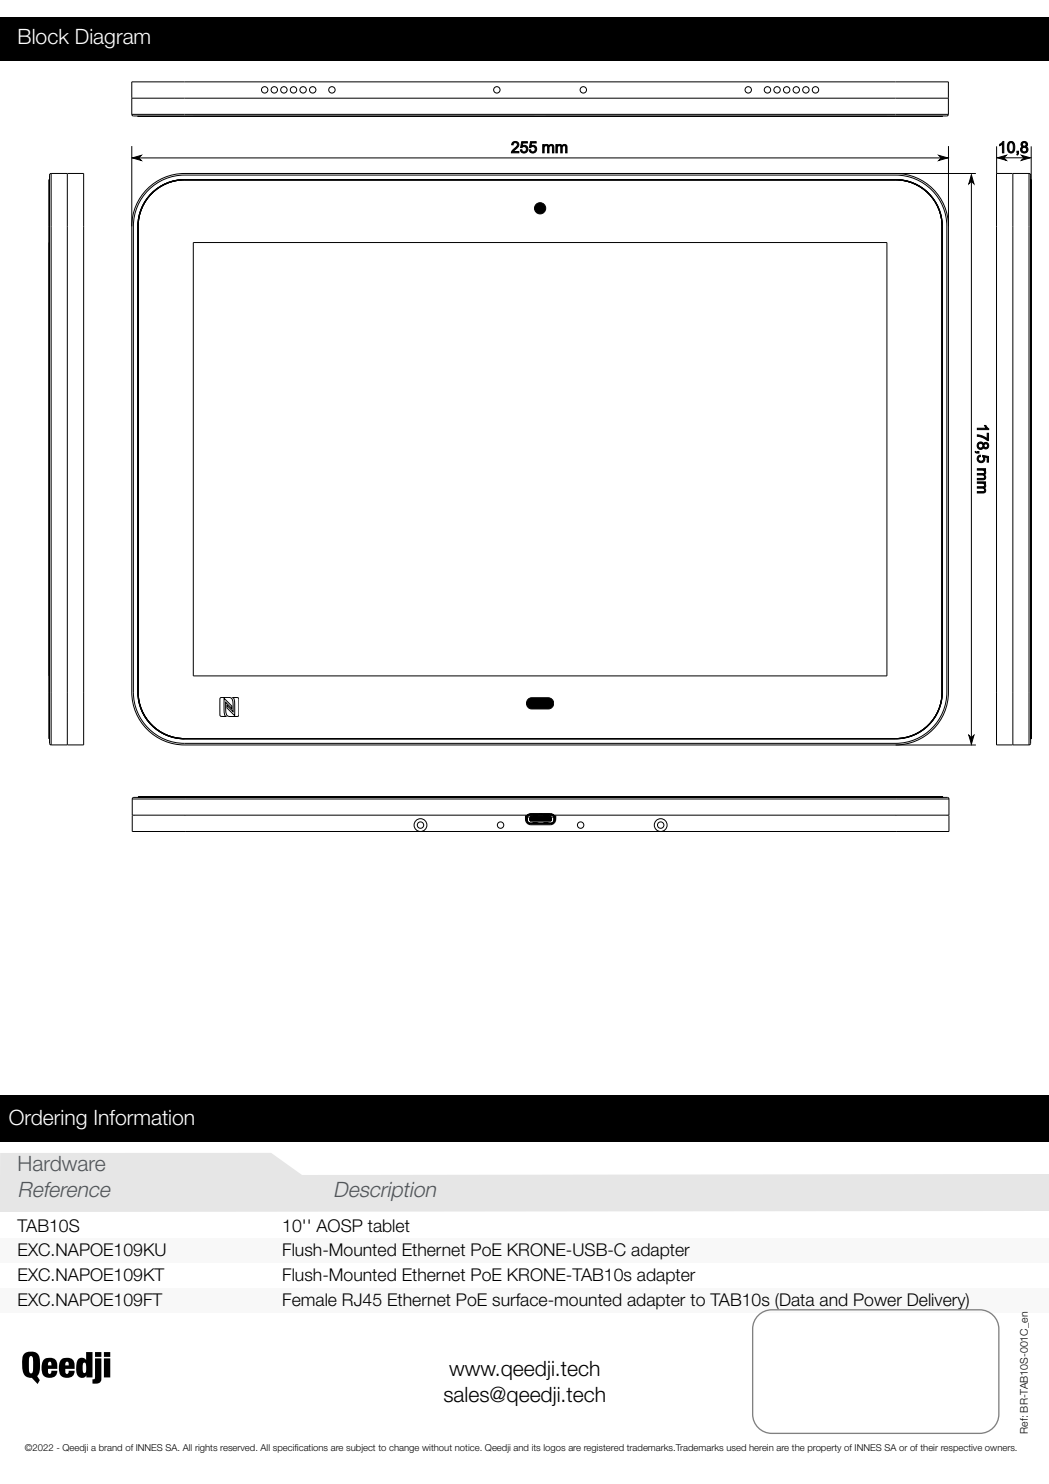 The width and height of the screenshot is (1049, 1484). What do you see at coordinates (48, 1119) in the screenshot?
I see `Ordering` at bounding box center [48, 1119].
